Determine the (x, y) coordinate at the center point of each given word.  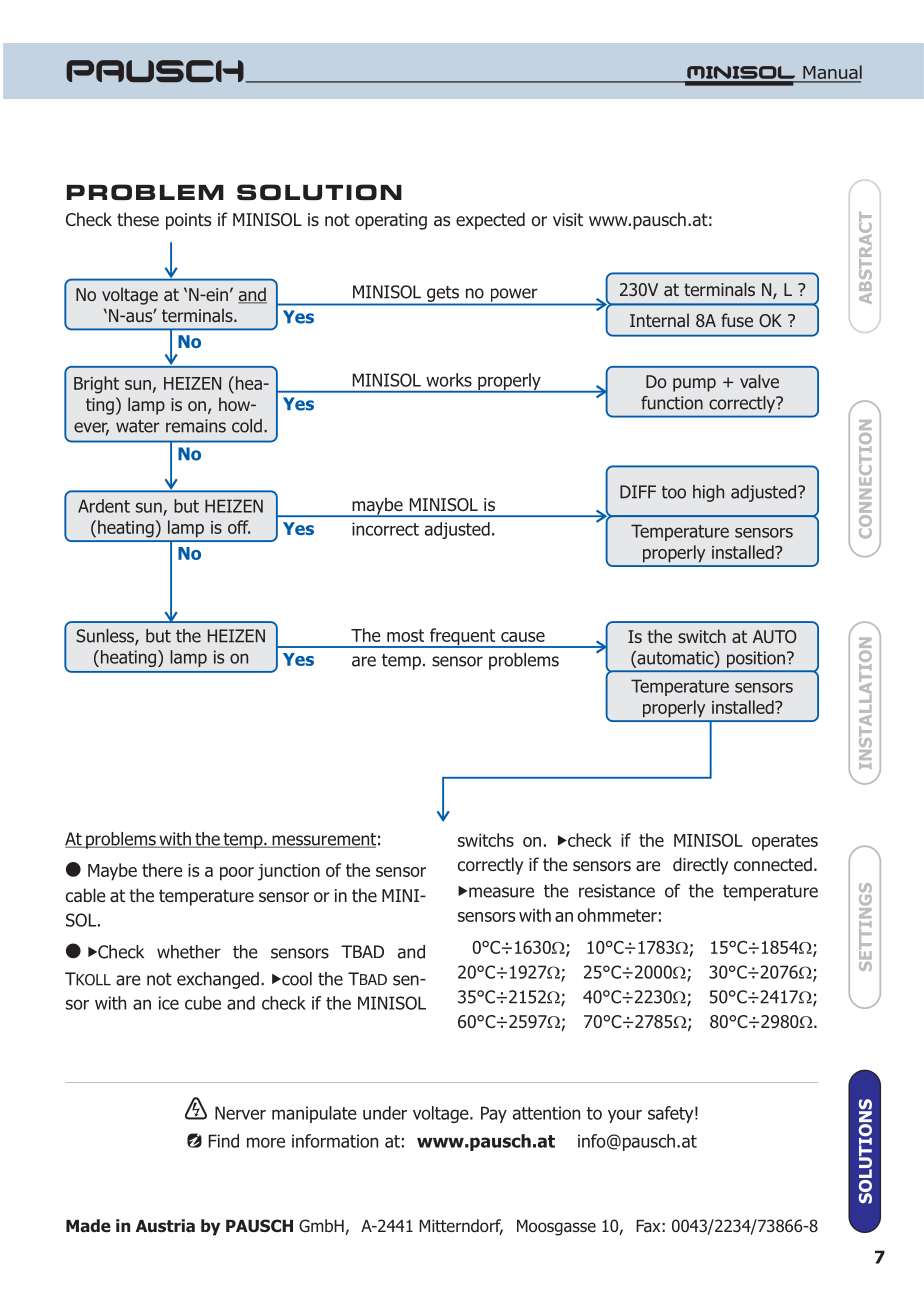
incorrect (385, 529)
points (188, 221)
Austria (165, 1226)
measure (501, 892)
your (625, 1116)
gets (443, 294)
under (385, 1113)
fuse (737, 320)
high (708, 493)
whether (189, 952)
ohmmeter (617, 915)
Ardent (104, 506)
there (162, 870)
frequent (463, 638)
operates (785, 842)
